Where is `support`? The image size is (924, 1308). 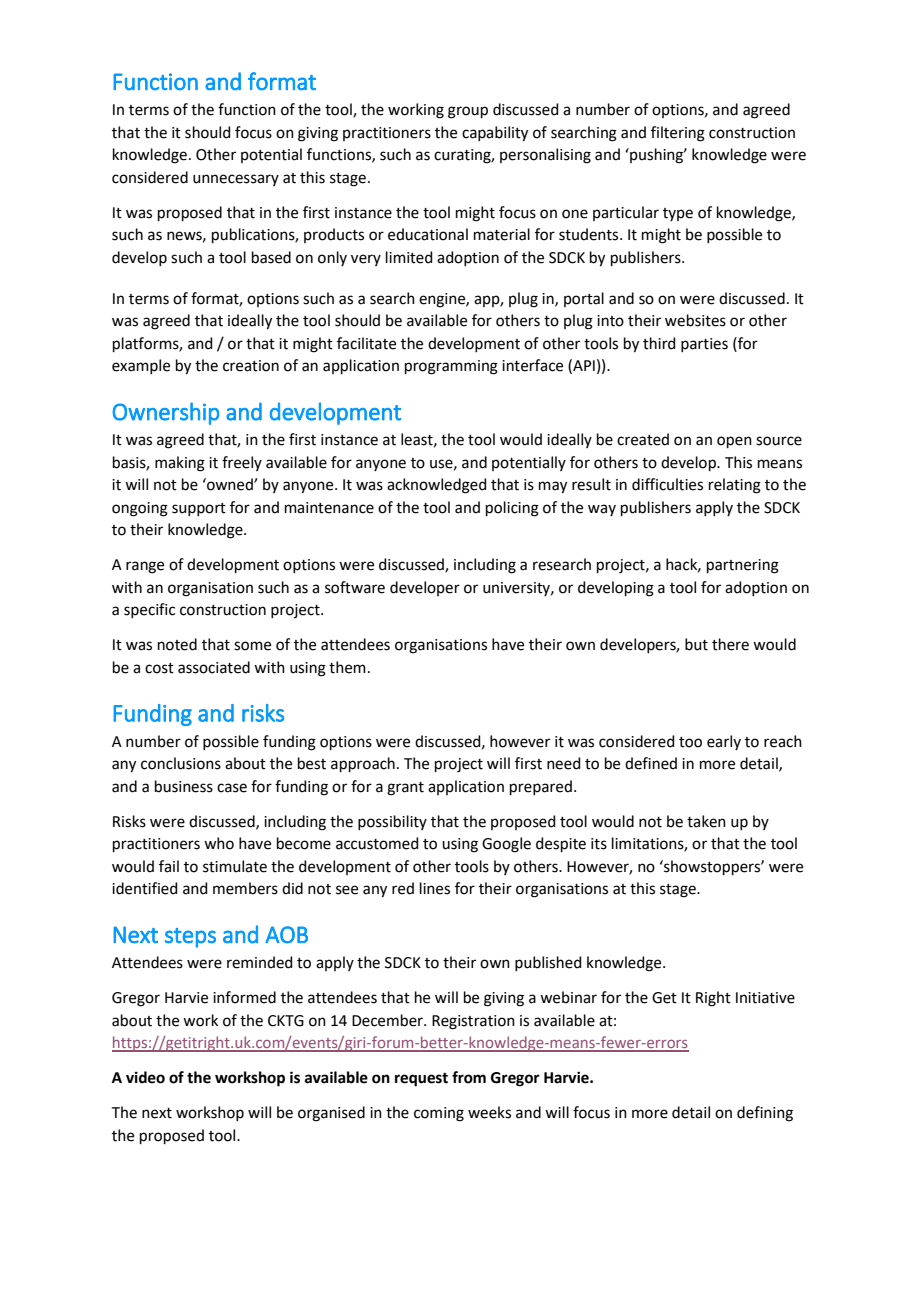 support is located at coordinates (199, 509).
